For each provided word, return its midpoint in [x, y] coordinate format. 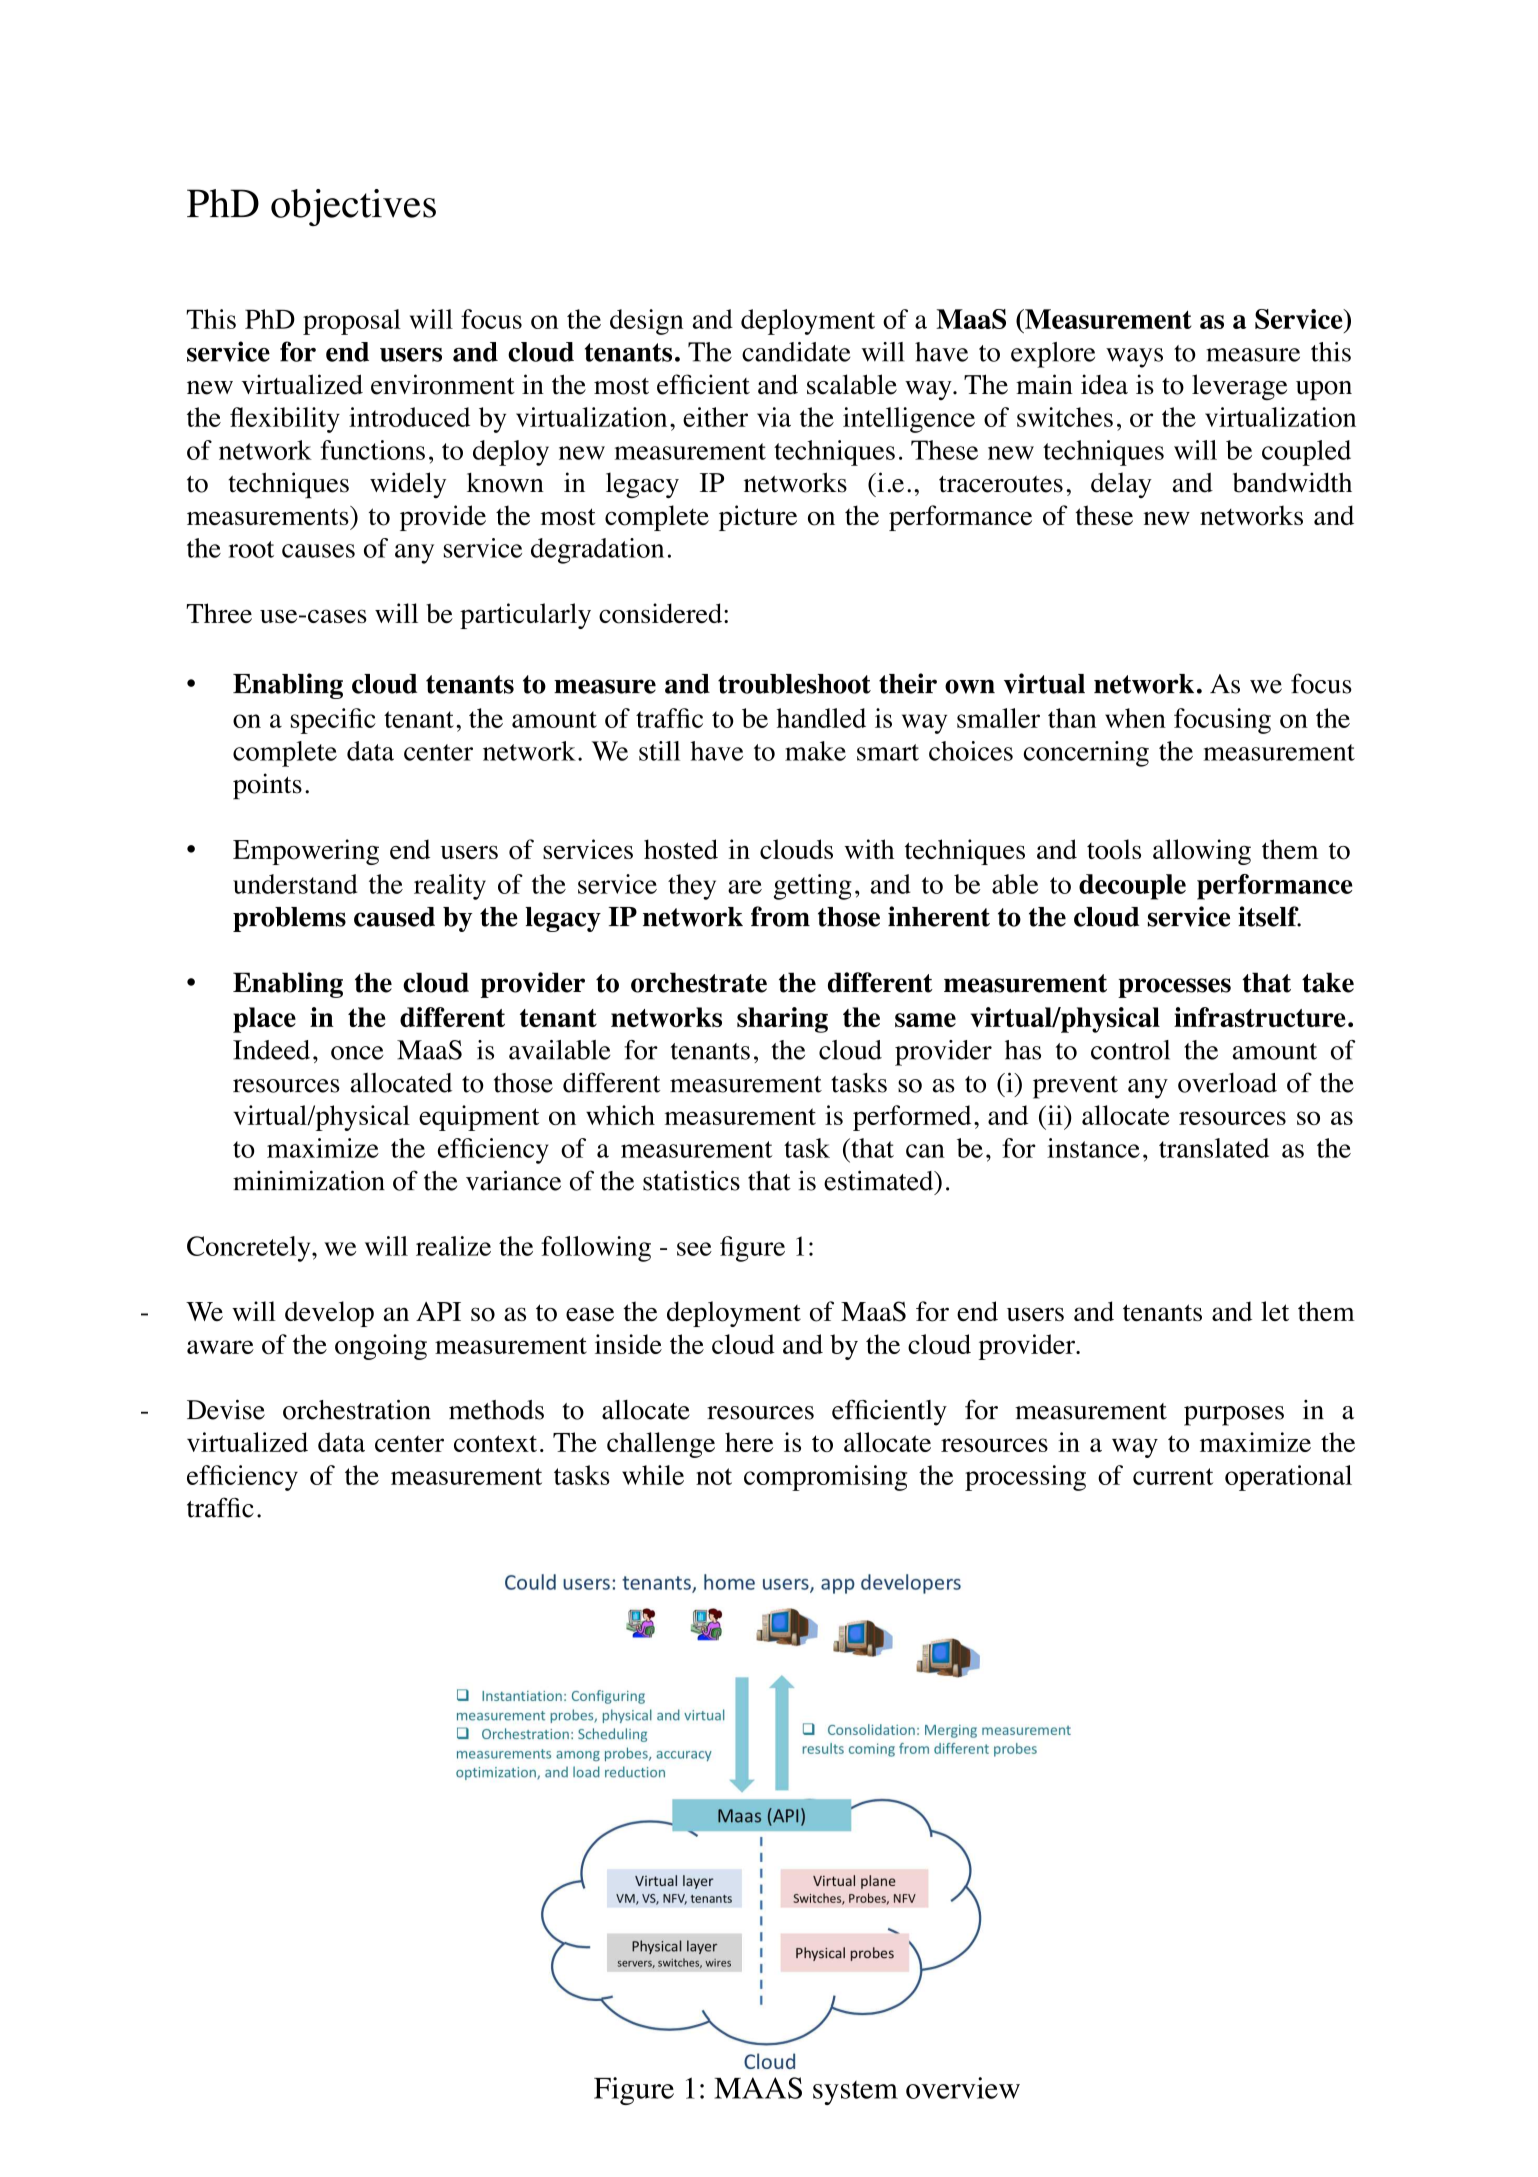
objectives [353, 207]
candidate [796, 352]
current [1173, 1476]
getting [813, 887]
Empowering [306, 852]
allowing [1202, 852]
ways [1134, 358]
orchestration [357, 1409]
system [855, 2093]
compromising [825, 1478]
